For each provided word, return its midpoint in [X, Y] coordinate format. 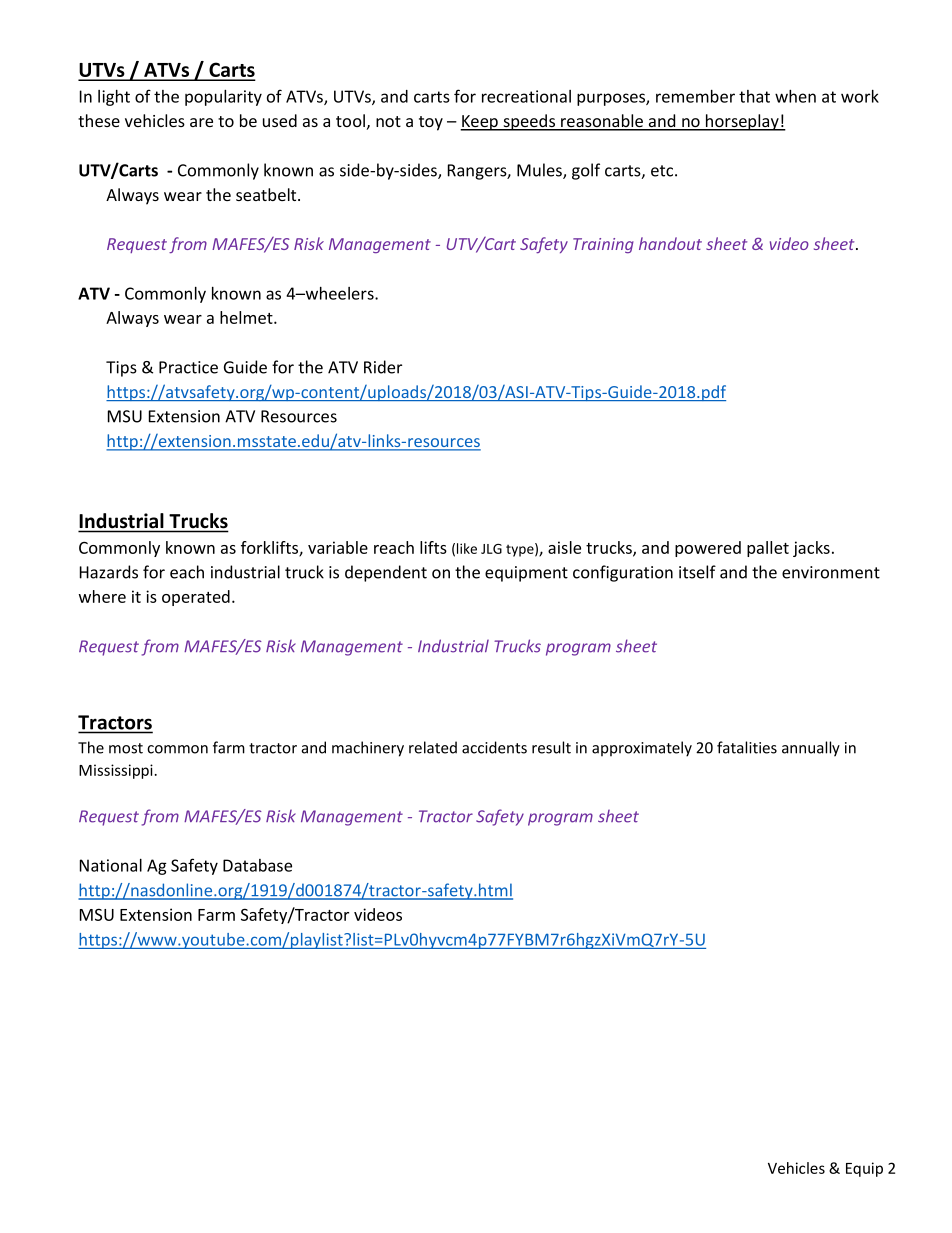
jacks [811, 549]
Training [603, 245]
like [467, 548]
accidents [494, 747]
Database [257, 865]
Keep [480, 123]
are [201, 122]
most [126, 748]
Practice [188, 367]
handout [670, 243]
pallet [768, 549]
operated [196, 598]
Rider [383, 367]
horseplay [742, 122]
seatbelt [267, 194]
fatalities [747, 747]
